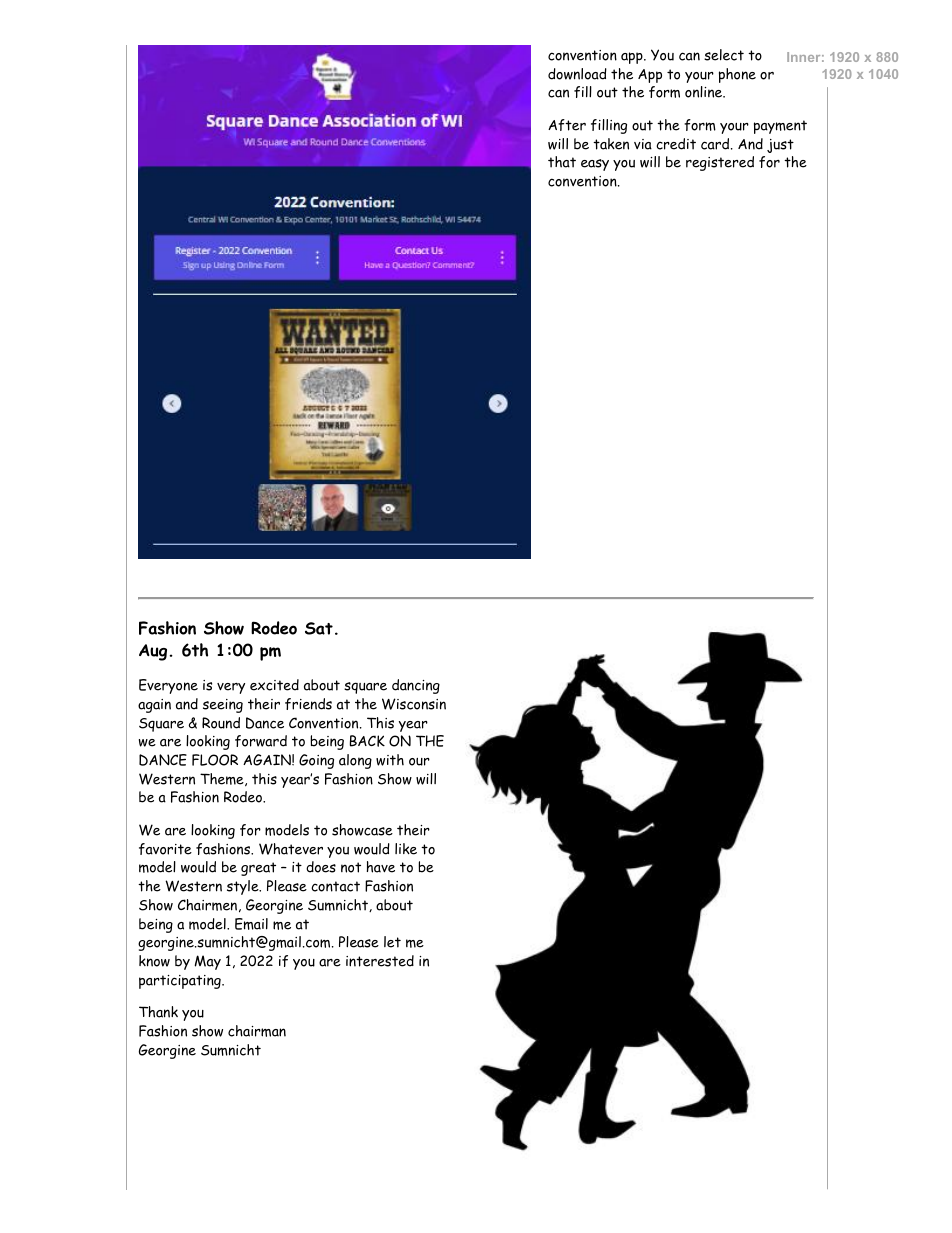  I want to click on let, so click(392, 942).
